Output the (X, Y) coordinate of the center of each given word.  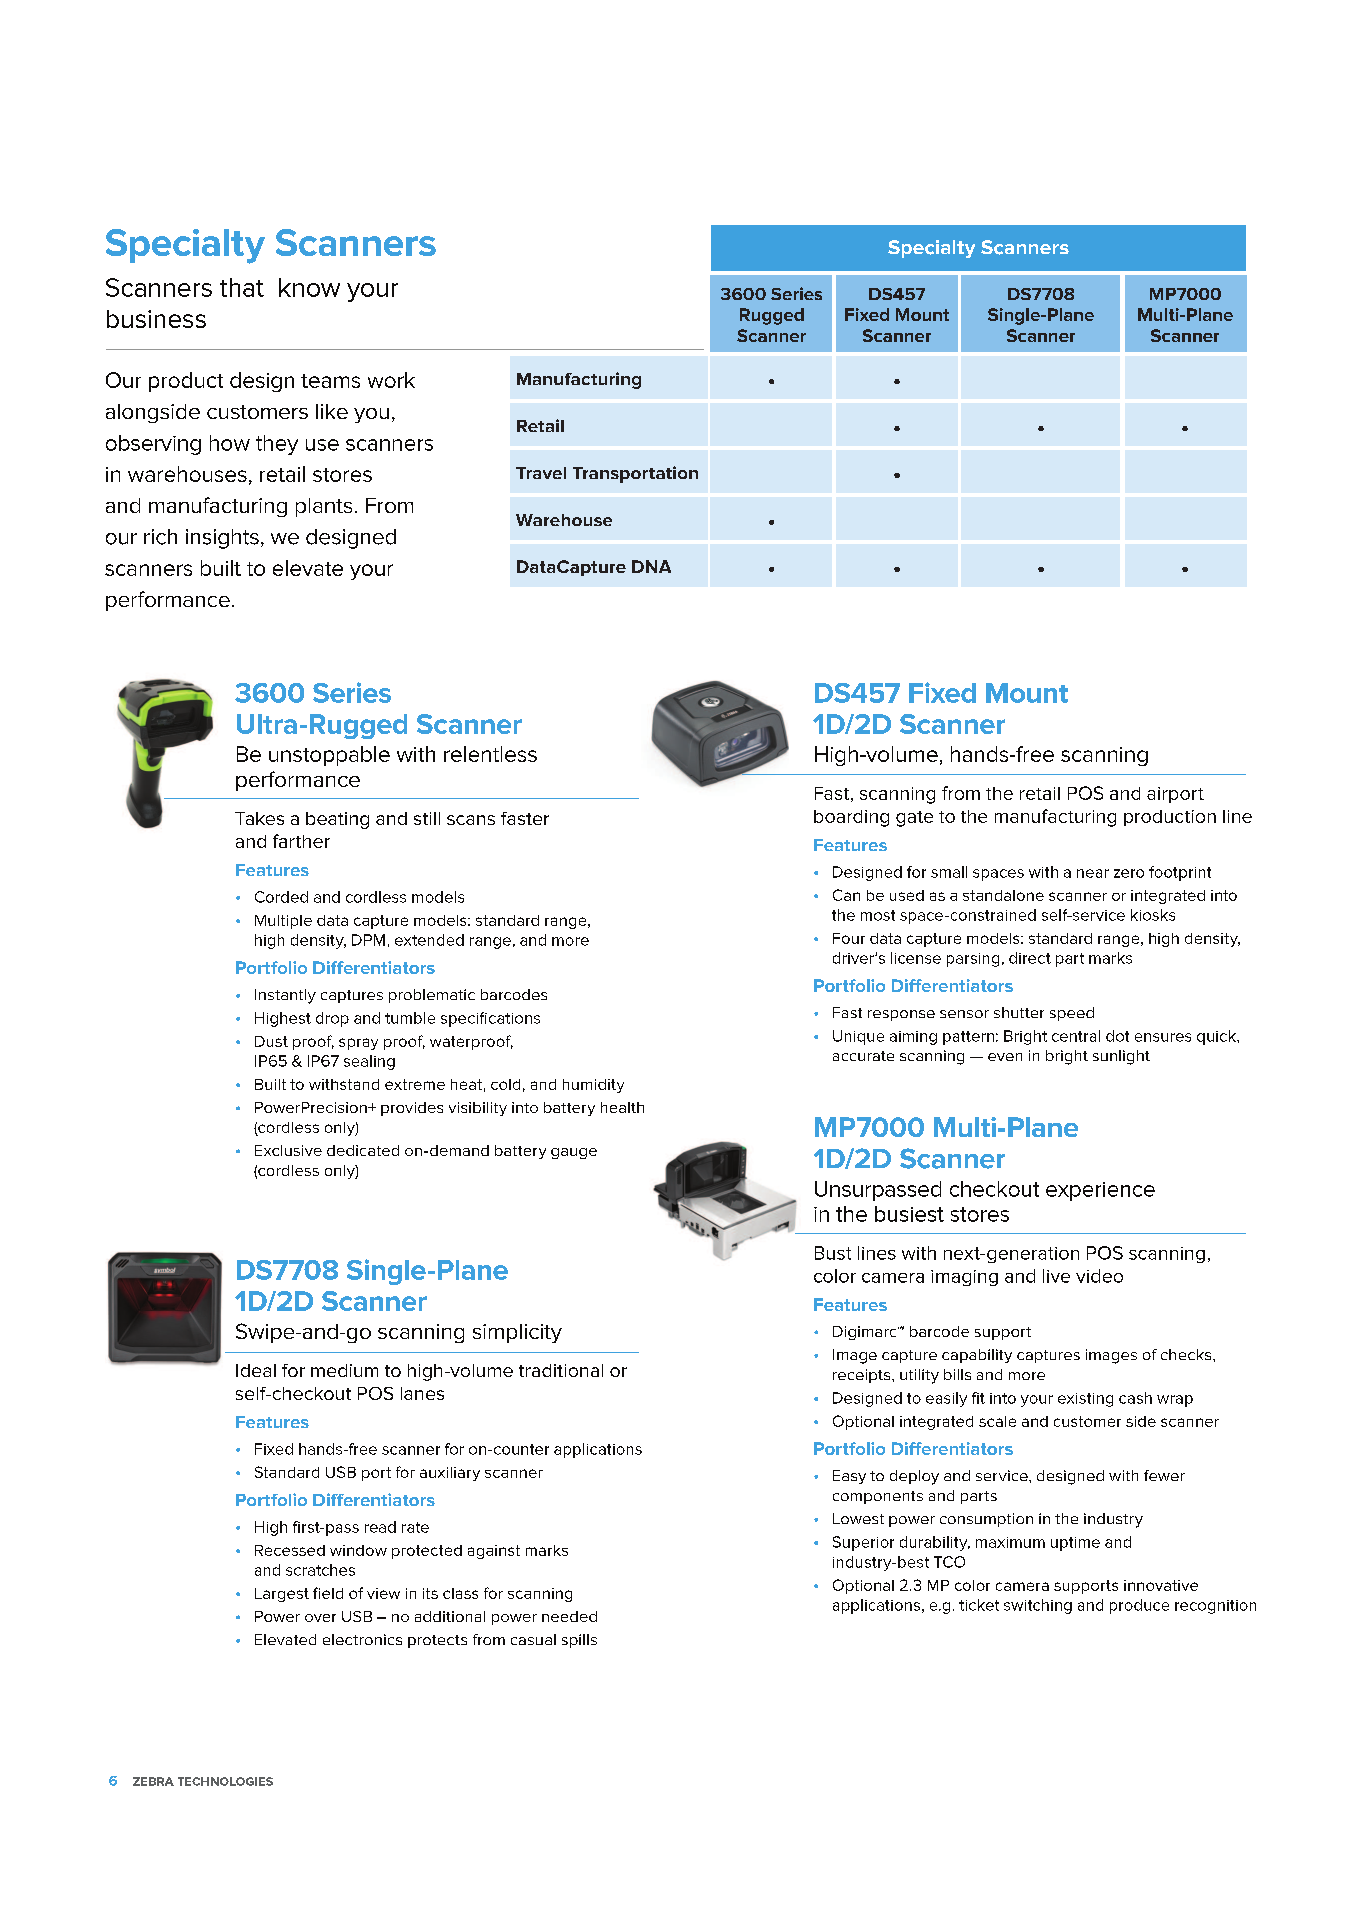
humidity (593, 1086)
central (1076, 1036)
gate (914, 819)
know (309, 287)
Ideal (256, 1370)
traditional (561, 1370)
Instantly (285, 996)
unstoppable (329, 756)
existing (1085, 1400)
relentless (490, 754)
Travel (541, 473)
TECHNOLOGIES (225, 1781)
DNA (651, 566)
